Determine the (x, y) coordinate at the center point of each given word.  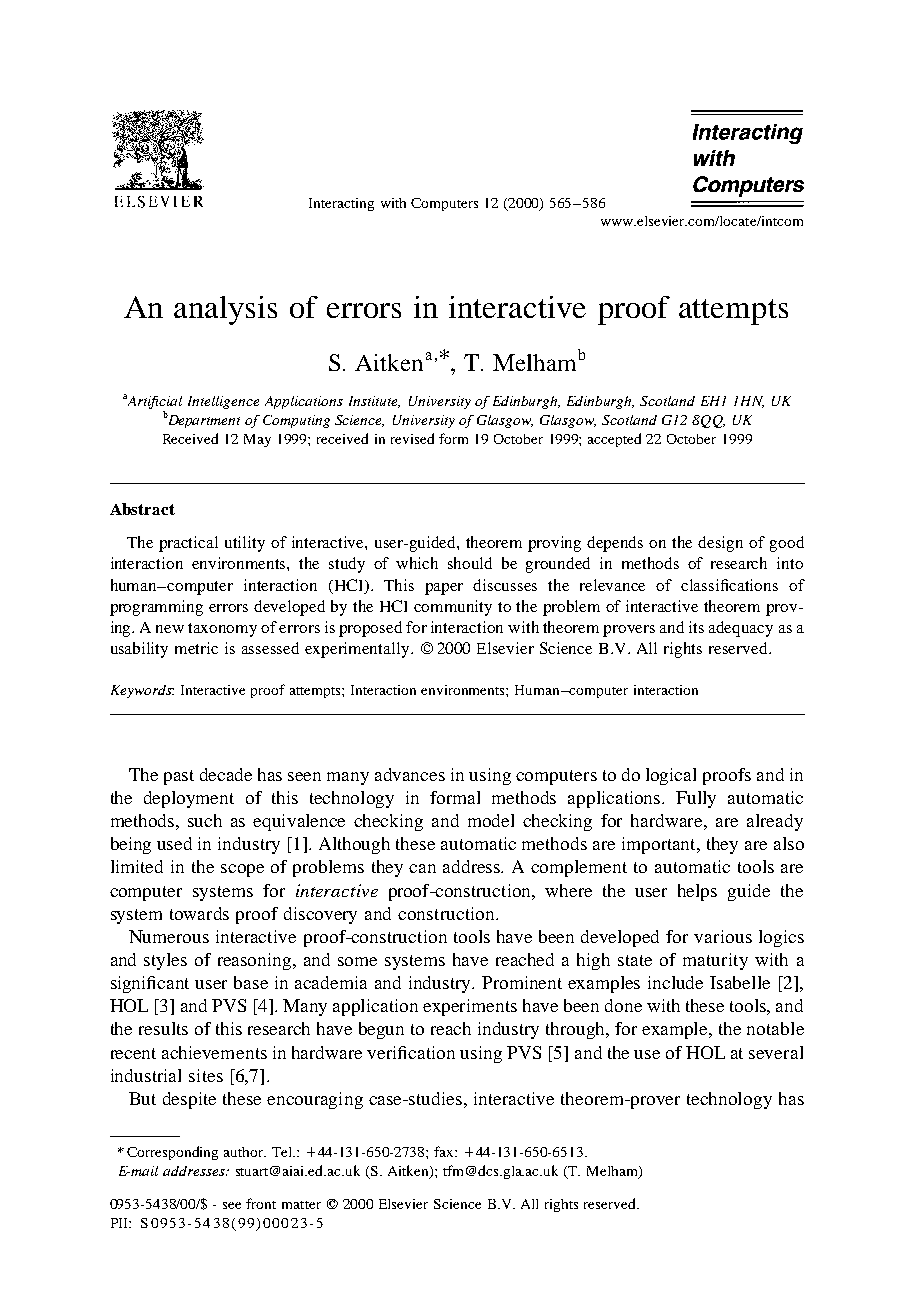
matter (301, 1205)
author (245, 1152)
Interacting (341, 204)
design (720, 544)
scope (242, 870)
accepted (614, 440)
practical (188, 544)
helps (697, 892)
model (491, 820)
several (776, 1052)
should (470, 563)
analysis (225, 310)
